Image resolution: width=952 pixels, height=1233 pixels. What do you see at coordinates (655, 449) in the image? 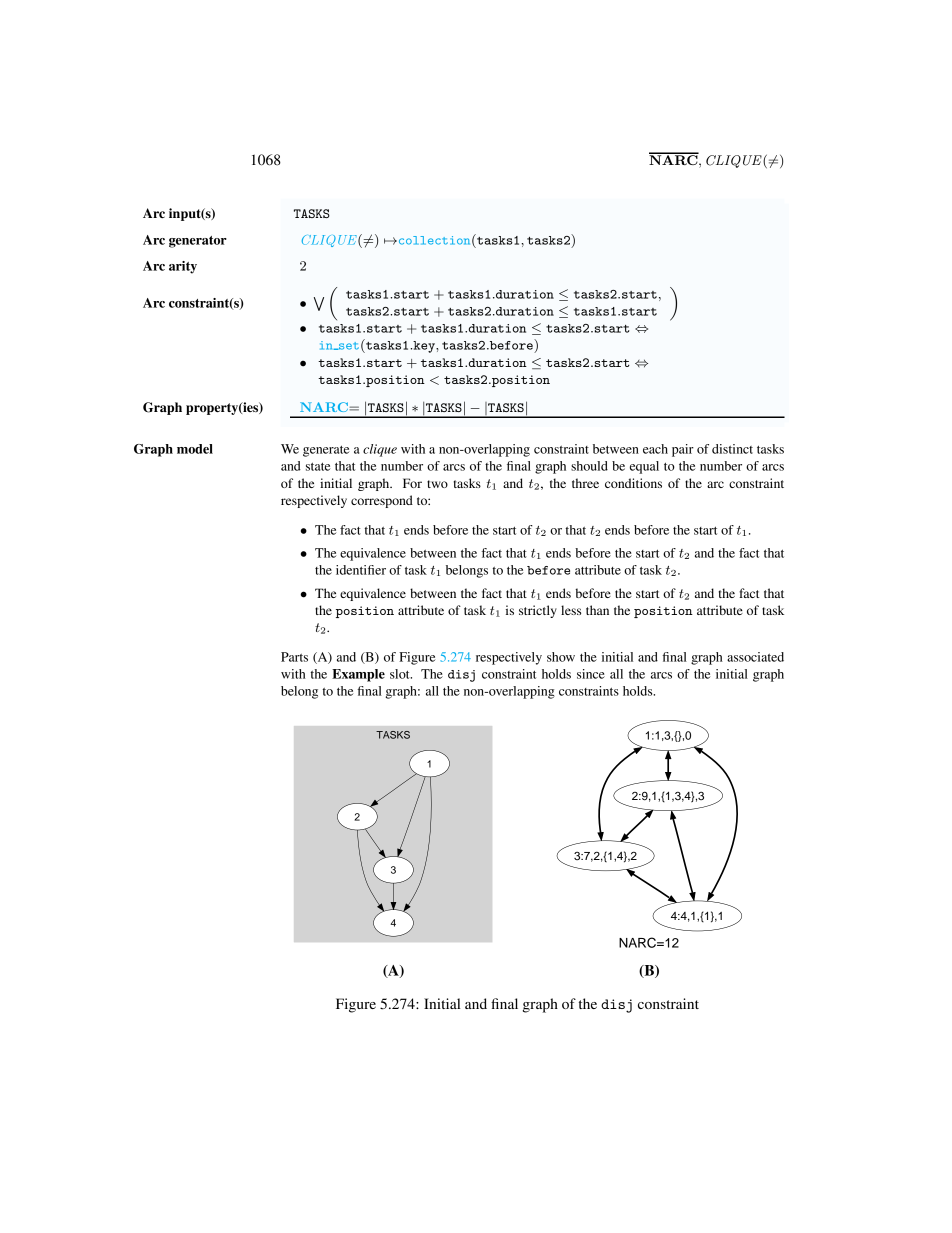
I see `each` at bounding box center [655, 449].
